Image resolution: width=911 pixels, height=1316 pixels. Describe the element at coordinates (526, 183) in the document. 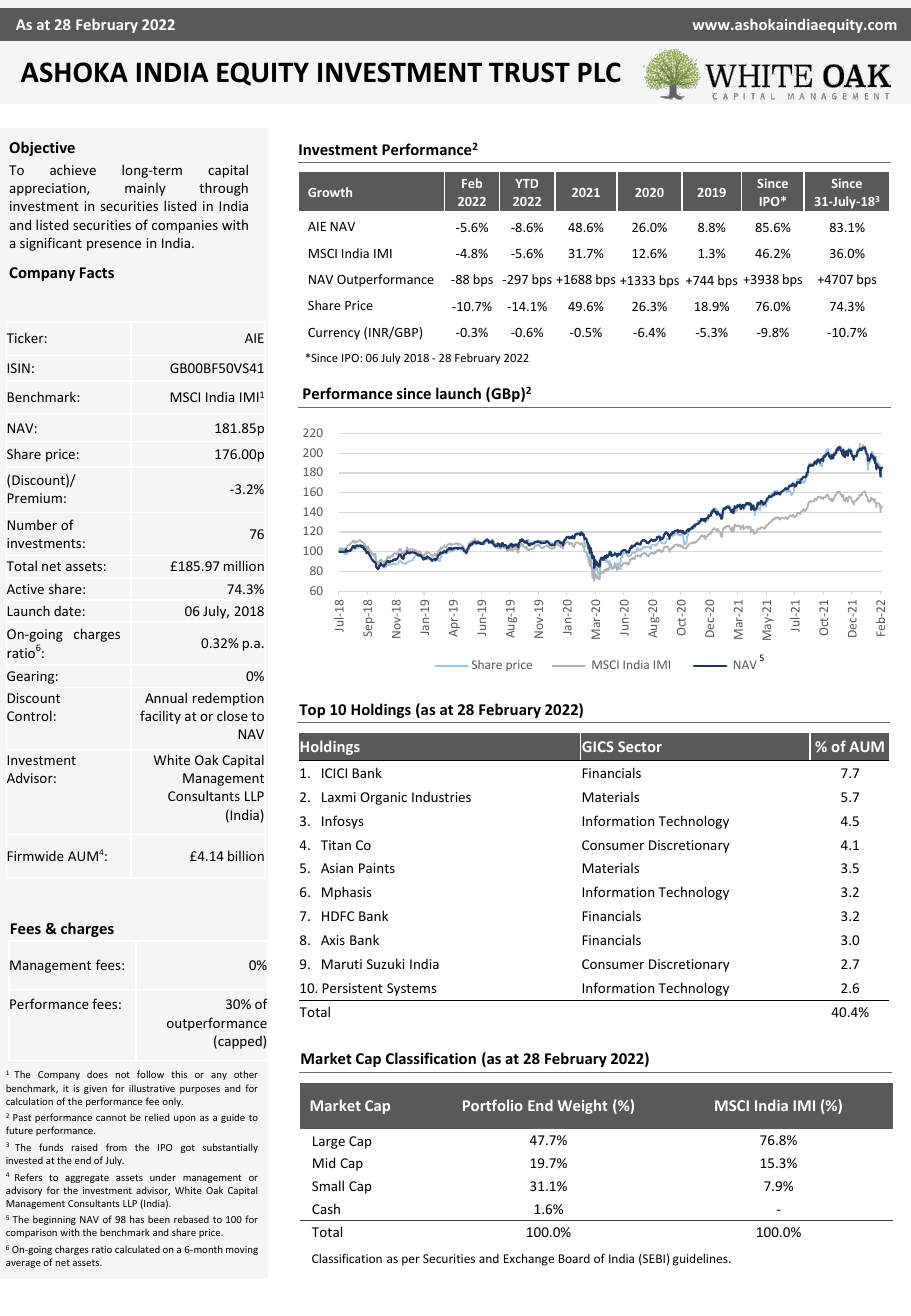

I see `YTD` at that location.
